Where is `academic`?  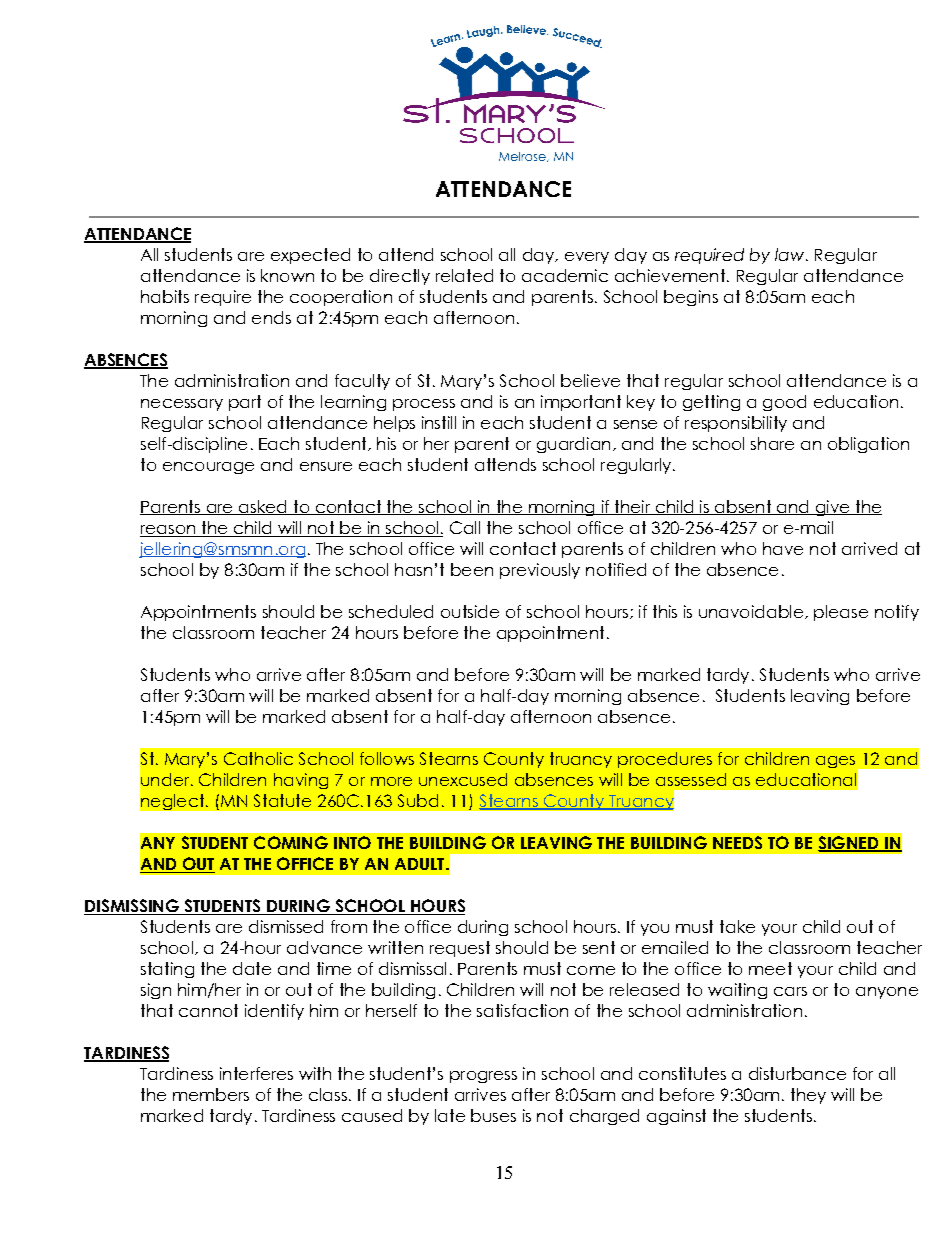 academic is located at coordinates (565, 275).
